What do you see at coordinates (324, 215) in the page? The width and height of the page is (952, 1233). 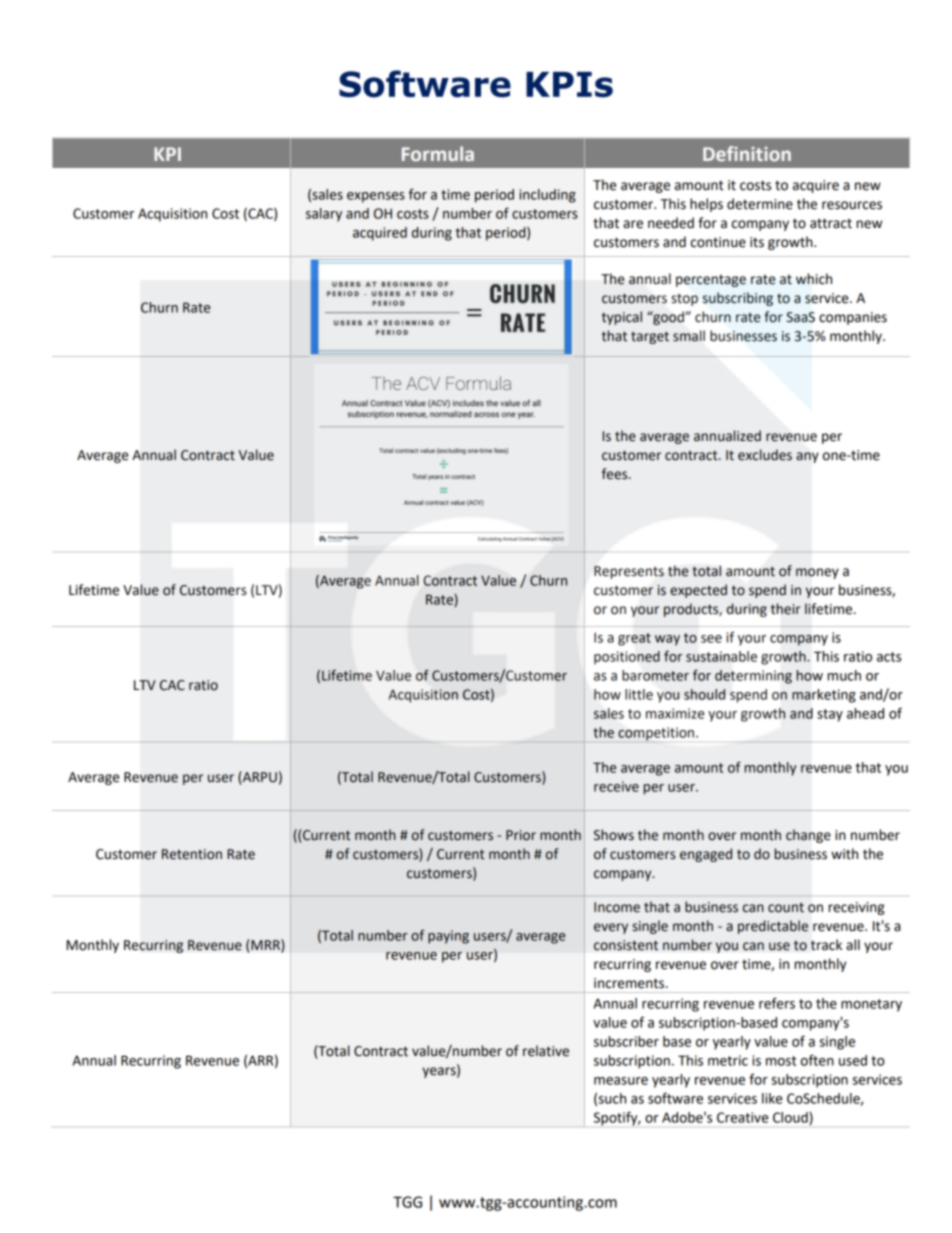 I see `salary` at bounding box center [324, 215].
